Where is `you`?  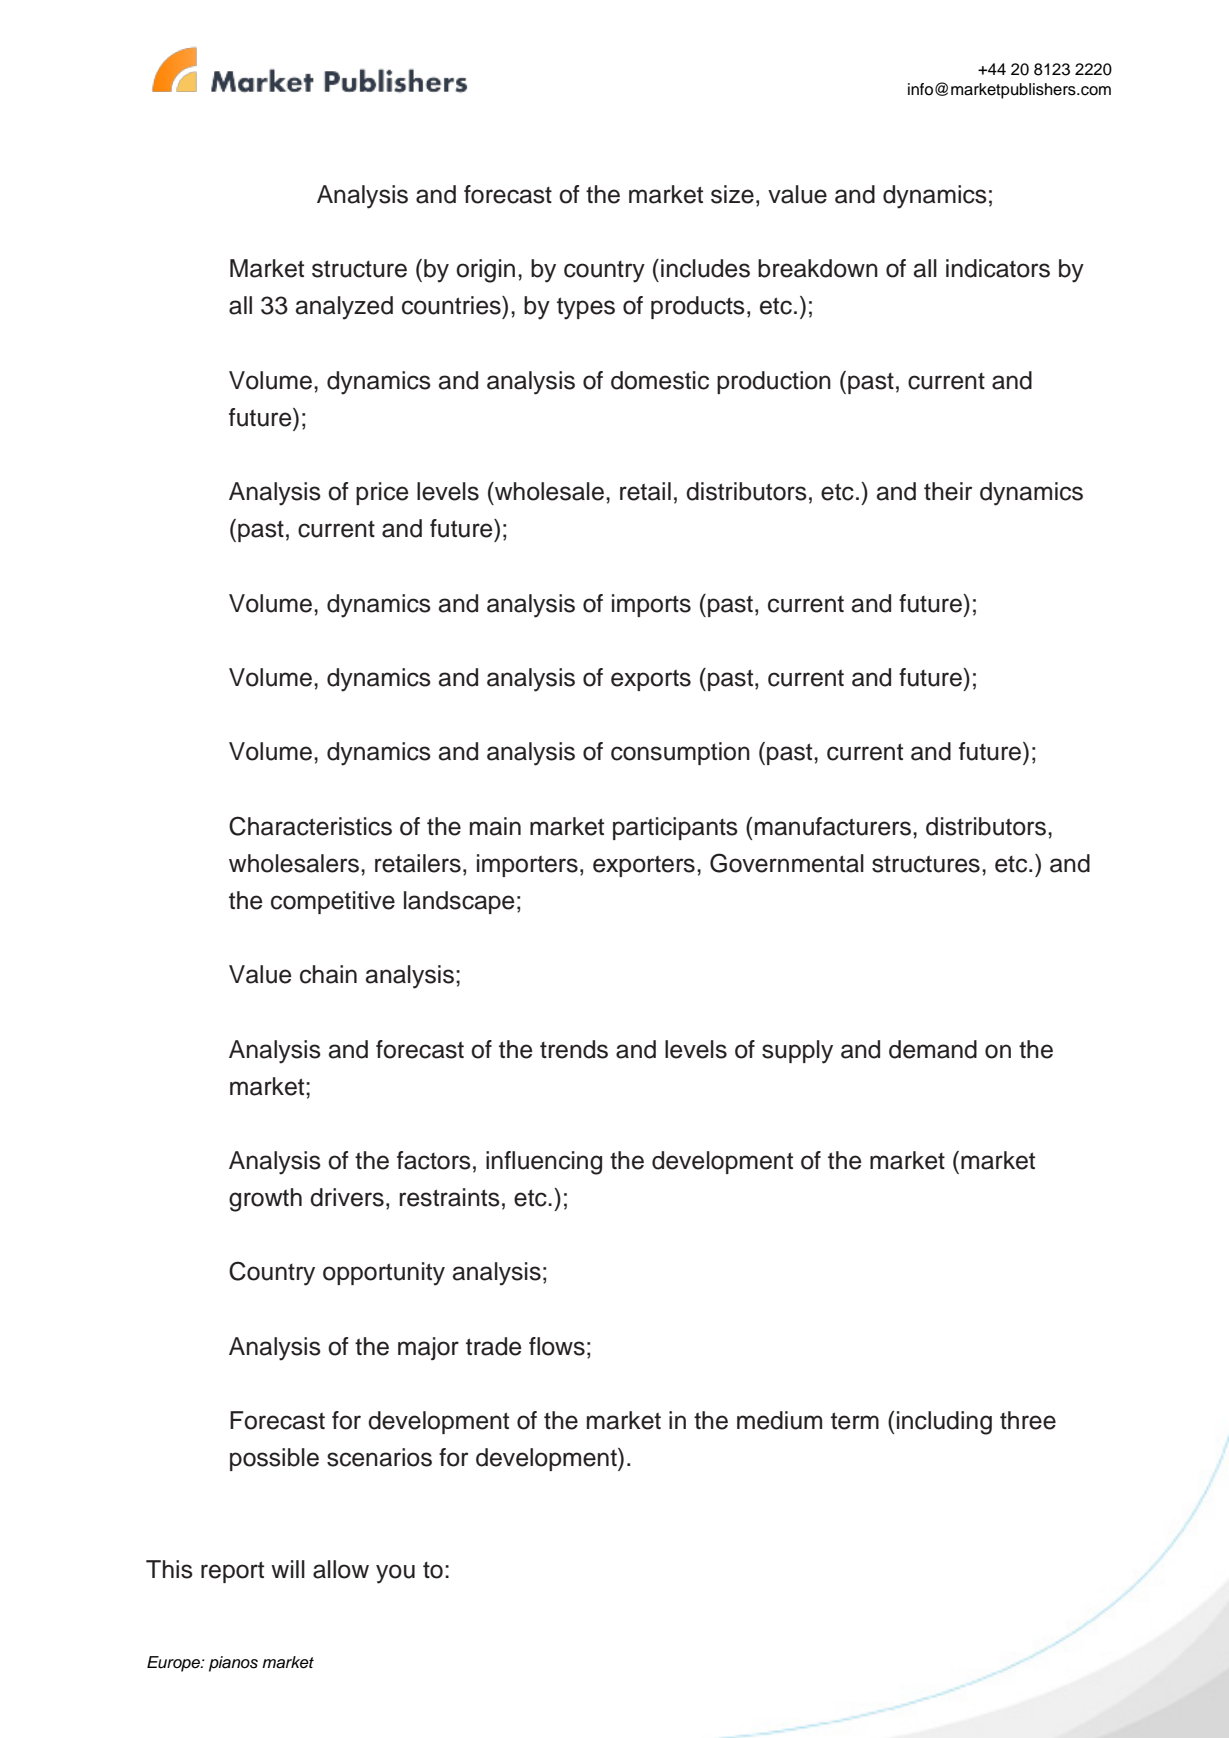
you is located at coordinates (395, 1574).
